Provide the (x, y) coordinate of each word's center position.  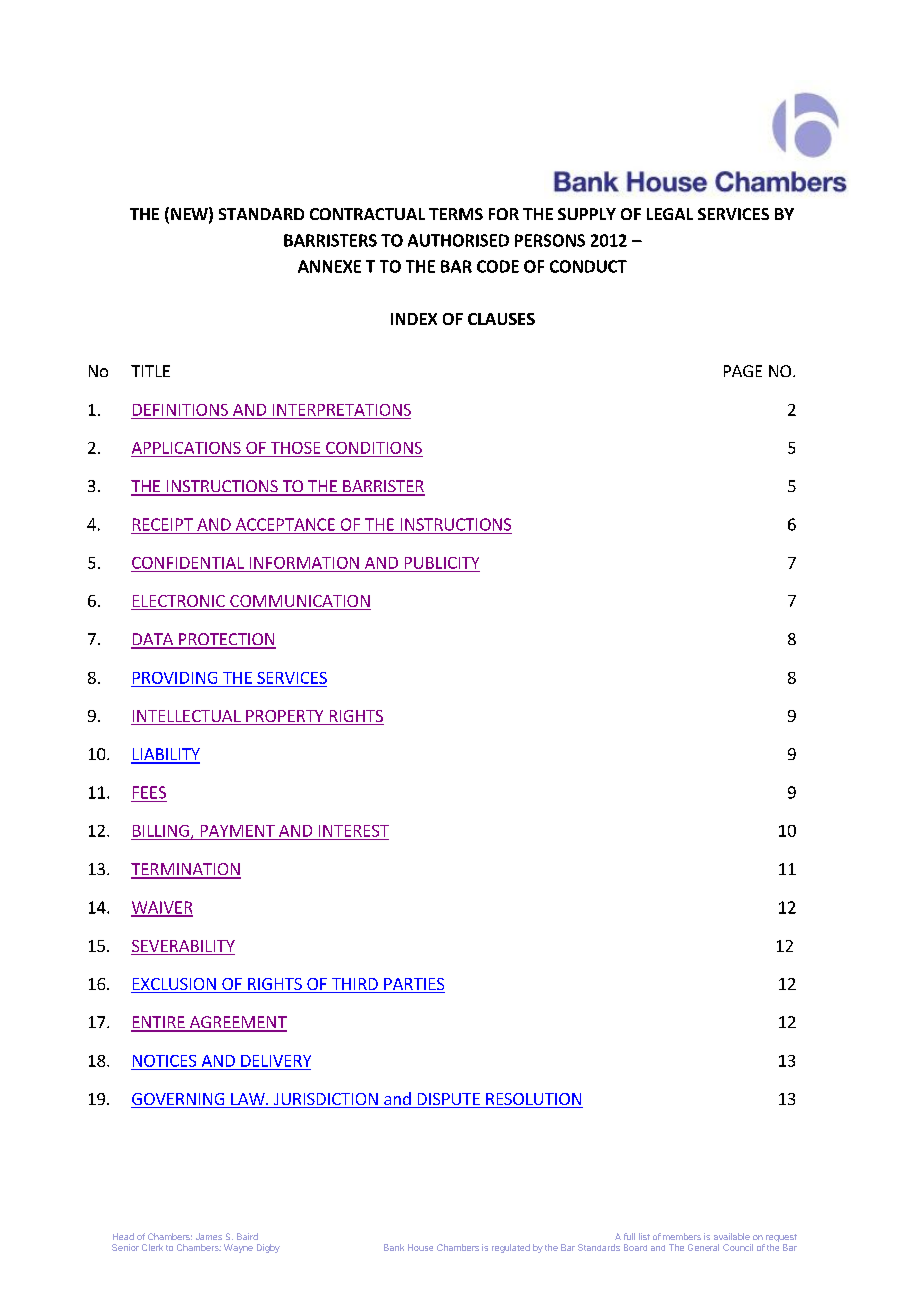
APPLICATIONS (186, 448)
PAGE (743, 371)
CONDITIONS (374, 448)
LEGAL (670, 214)
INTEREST (354, 831)
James (209, 1236)
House (420, 1247)
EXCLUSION (174, 985)
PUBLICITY (442, 563)
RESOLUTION (533, 1100)
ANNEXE (329, 266)
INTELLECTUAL (187, 717)
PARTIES (413, 985)
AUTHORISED (458, 240)
